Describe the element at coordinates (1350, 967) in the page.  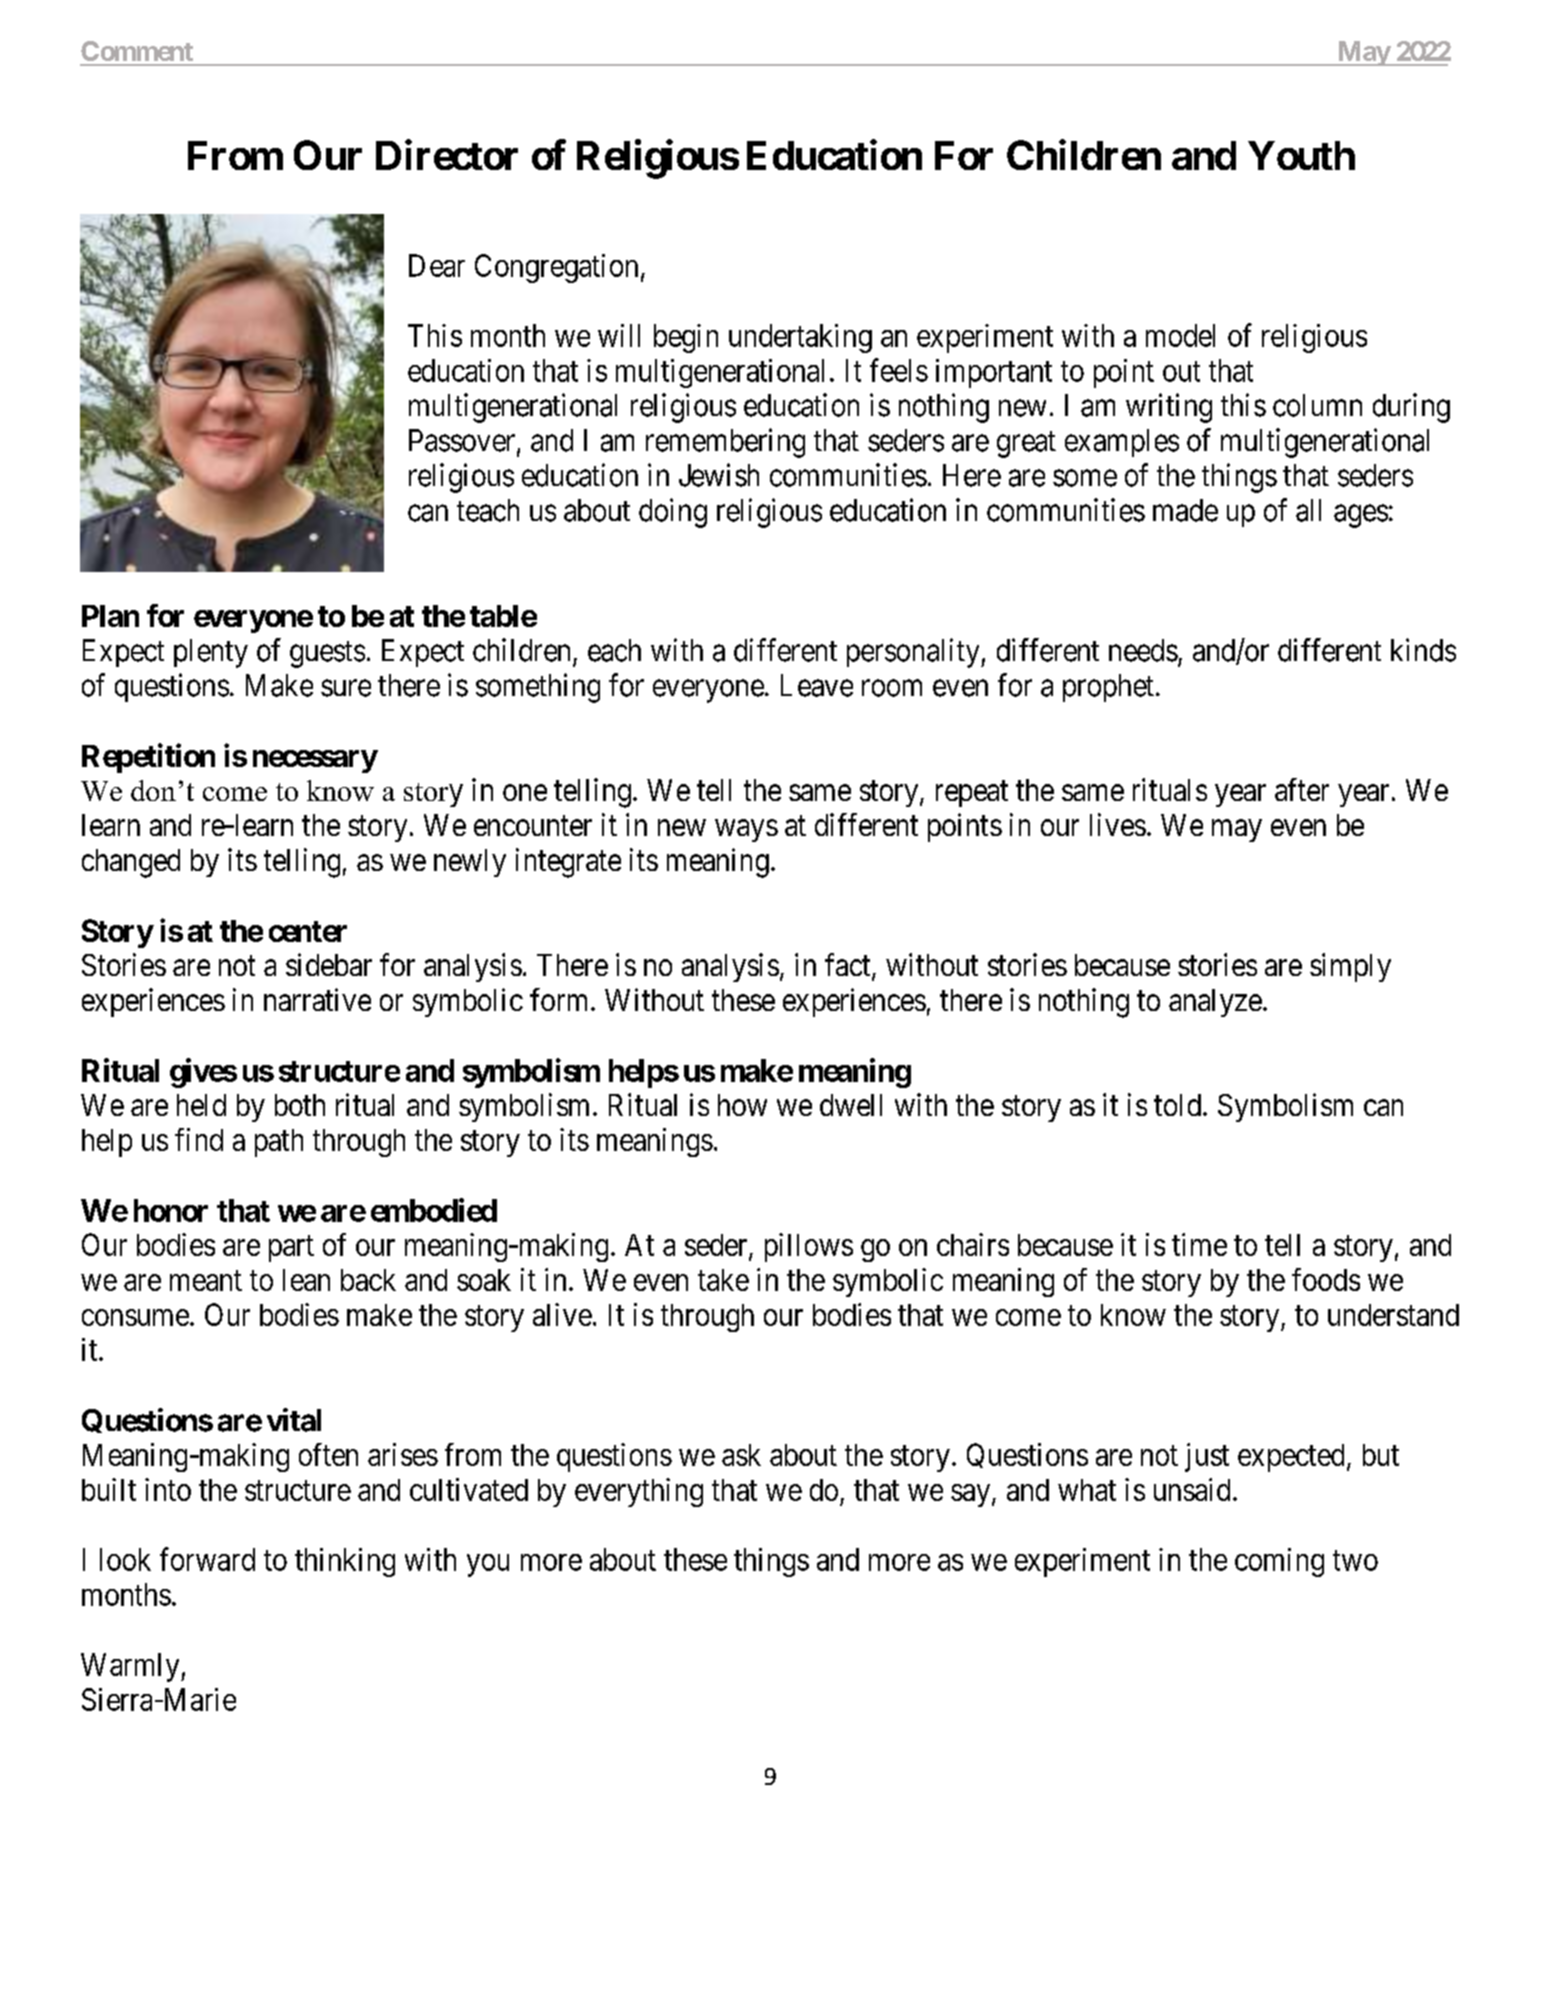
I see `simply` at that location.
